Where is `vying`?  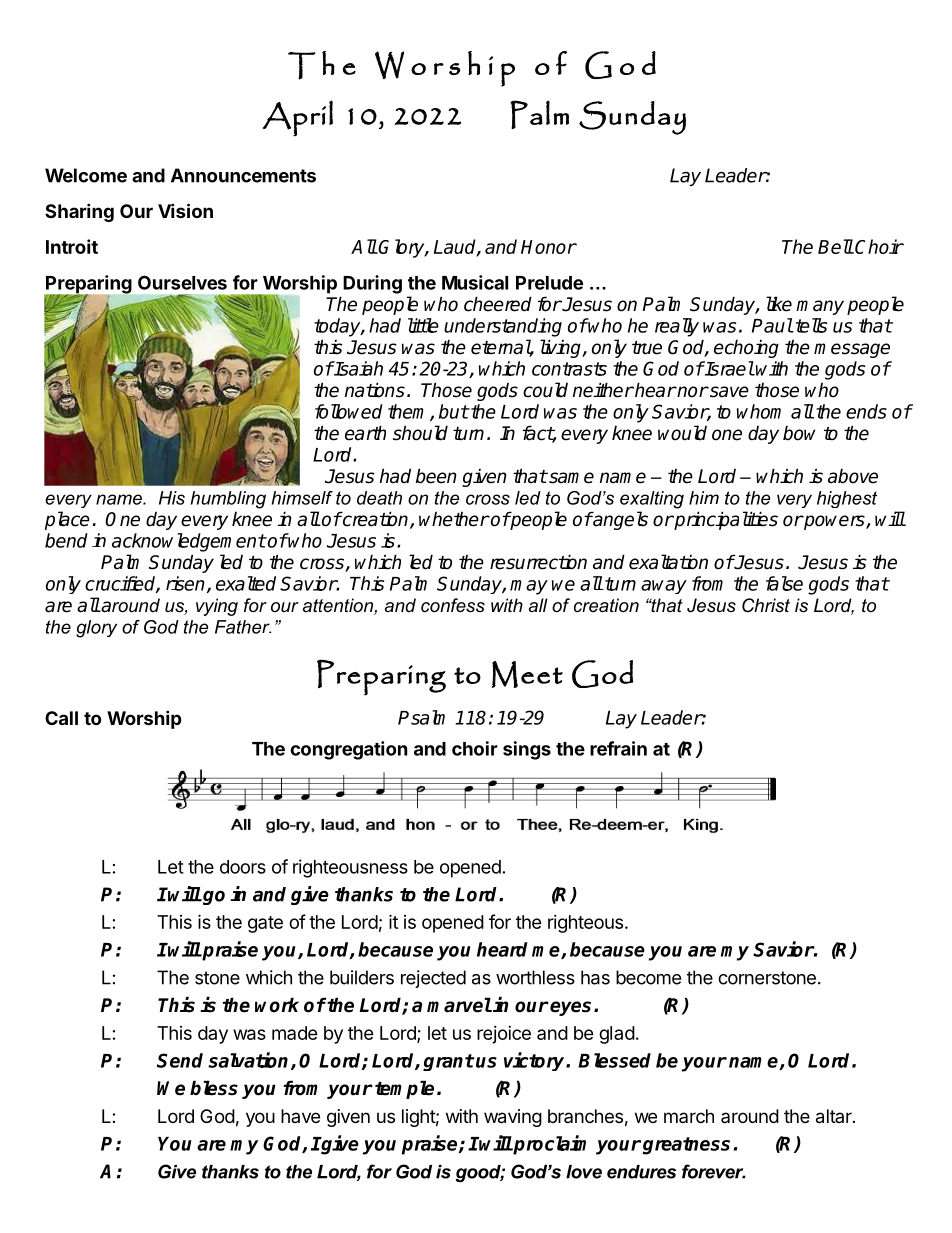 vying is located at coordinates (217, 607).
